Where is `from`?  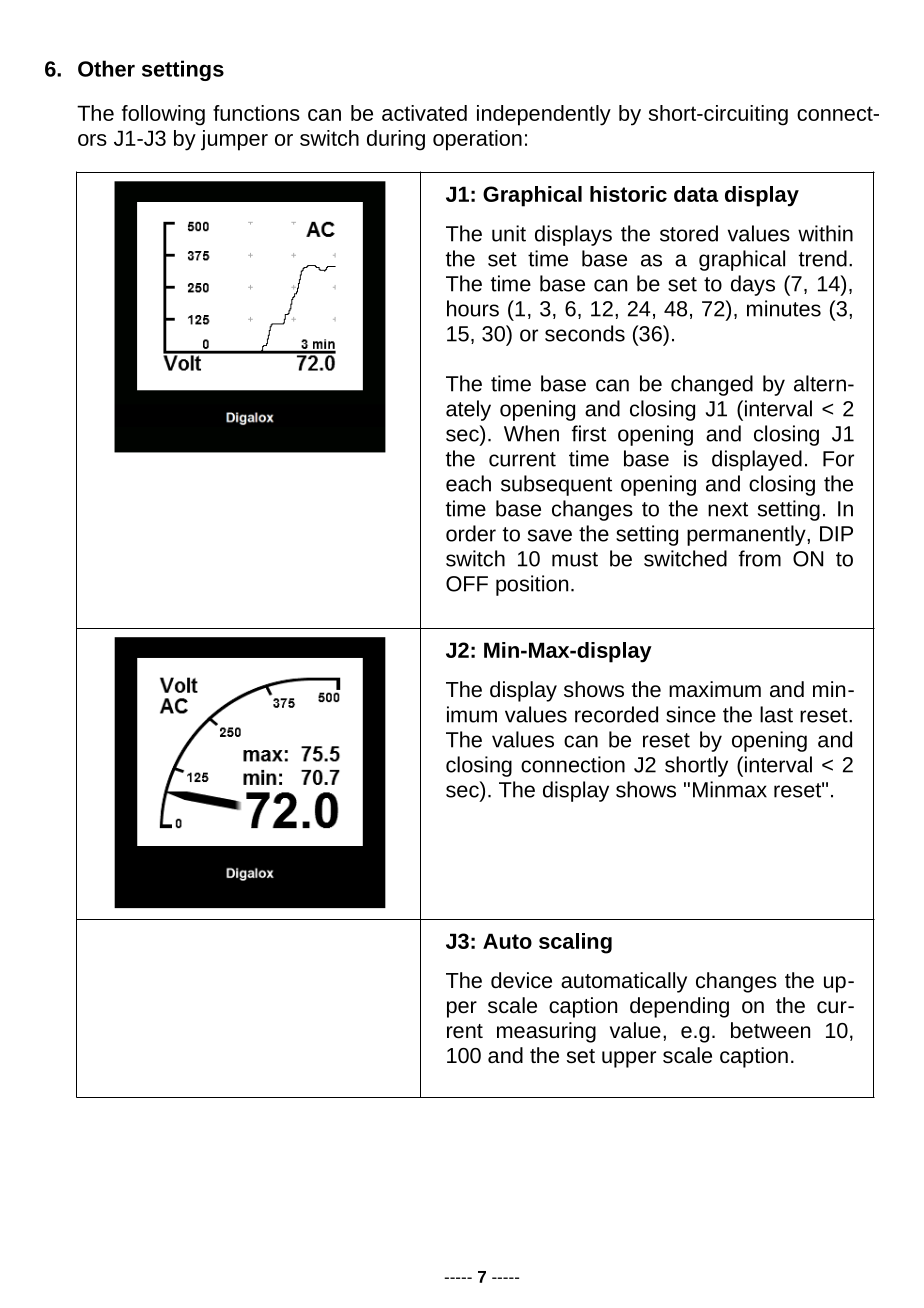
from is located at coordinates (760, 558).
